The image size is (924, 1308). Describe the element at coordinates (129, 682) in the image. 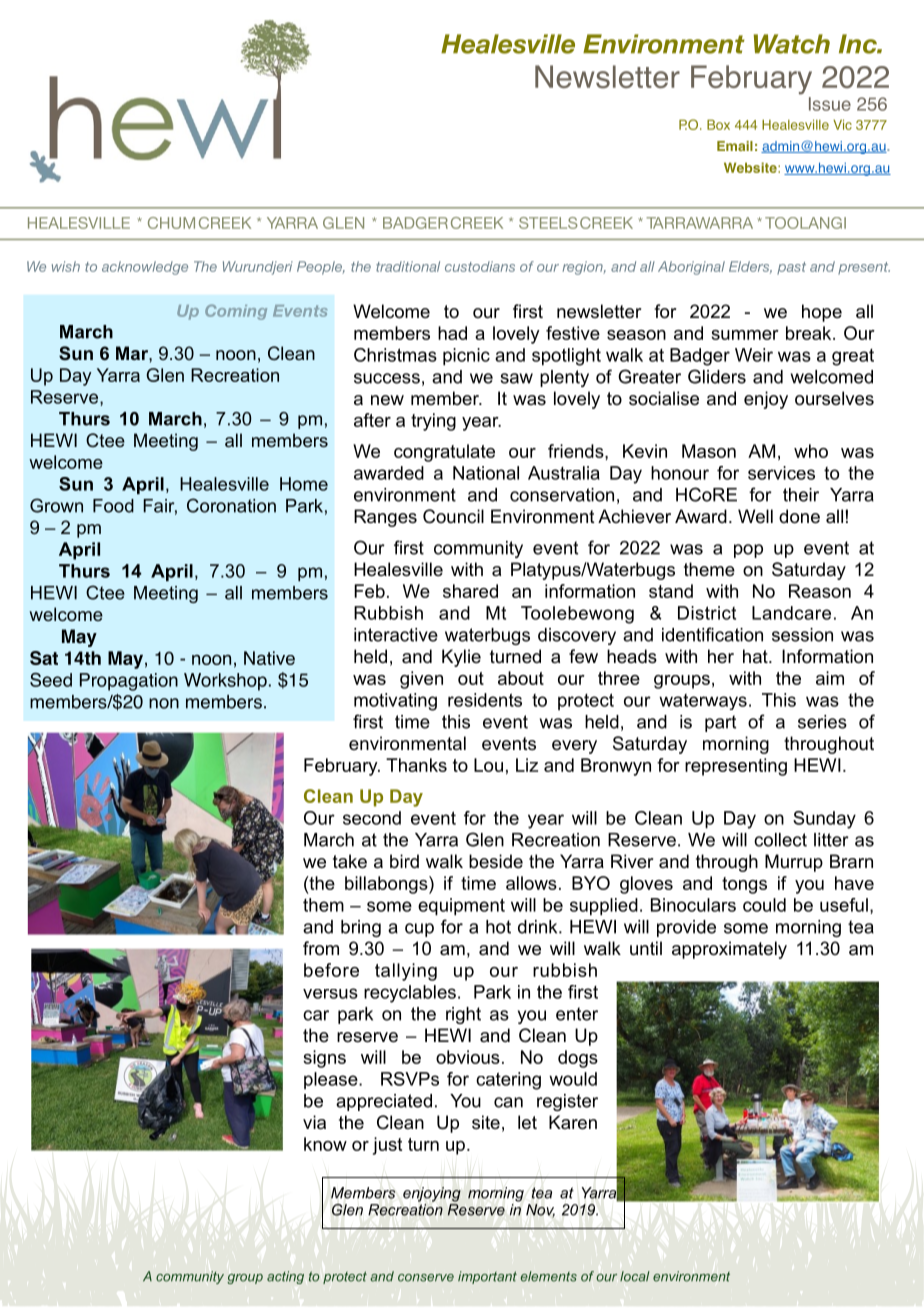

I see `Propagation` at that location.
